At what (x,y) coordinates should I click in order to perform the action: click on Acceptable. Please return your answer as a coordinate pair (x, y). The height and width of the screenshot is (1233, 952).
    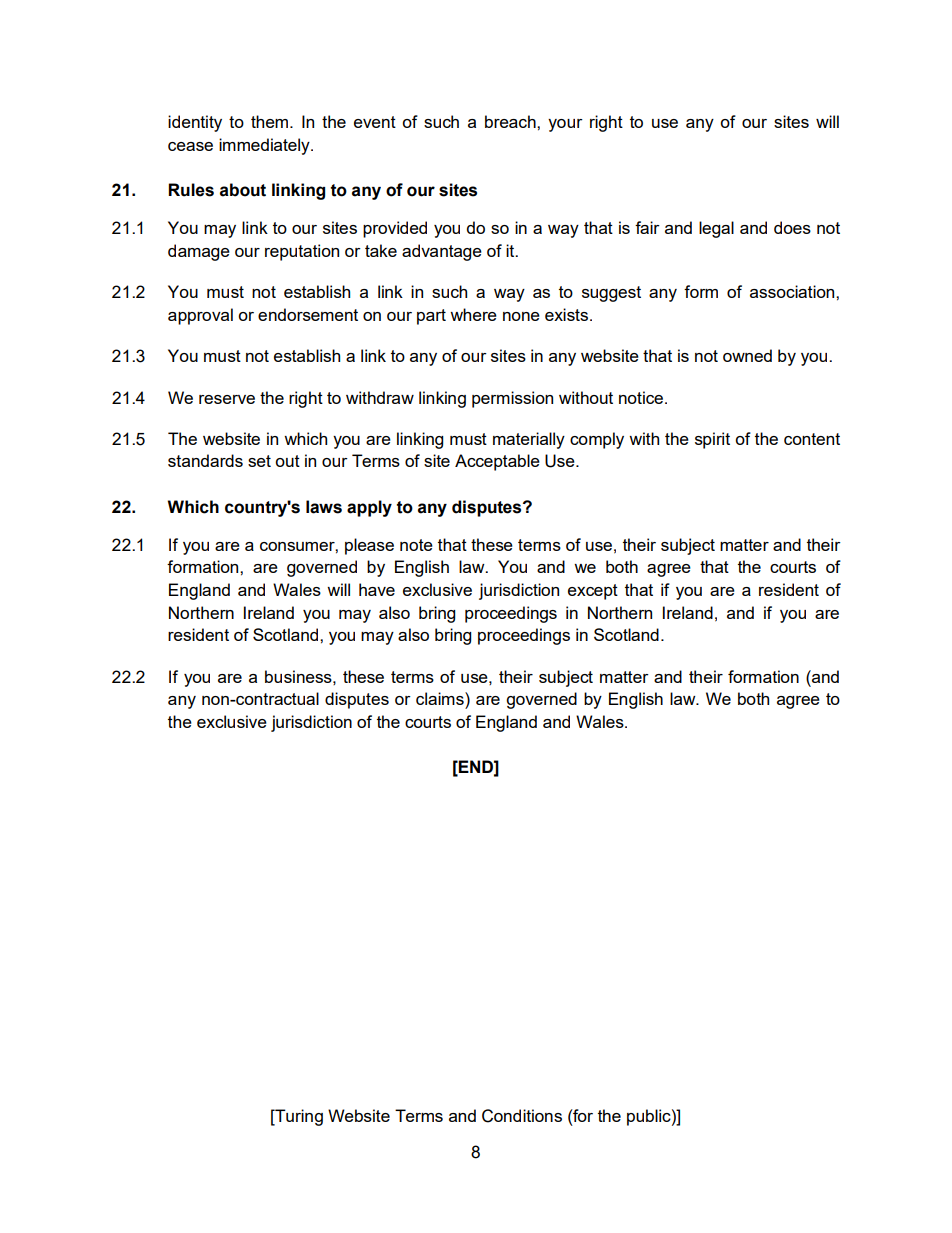
    Looking at the image, I should click on (497, 462).
